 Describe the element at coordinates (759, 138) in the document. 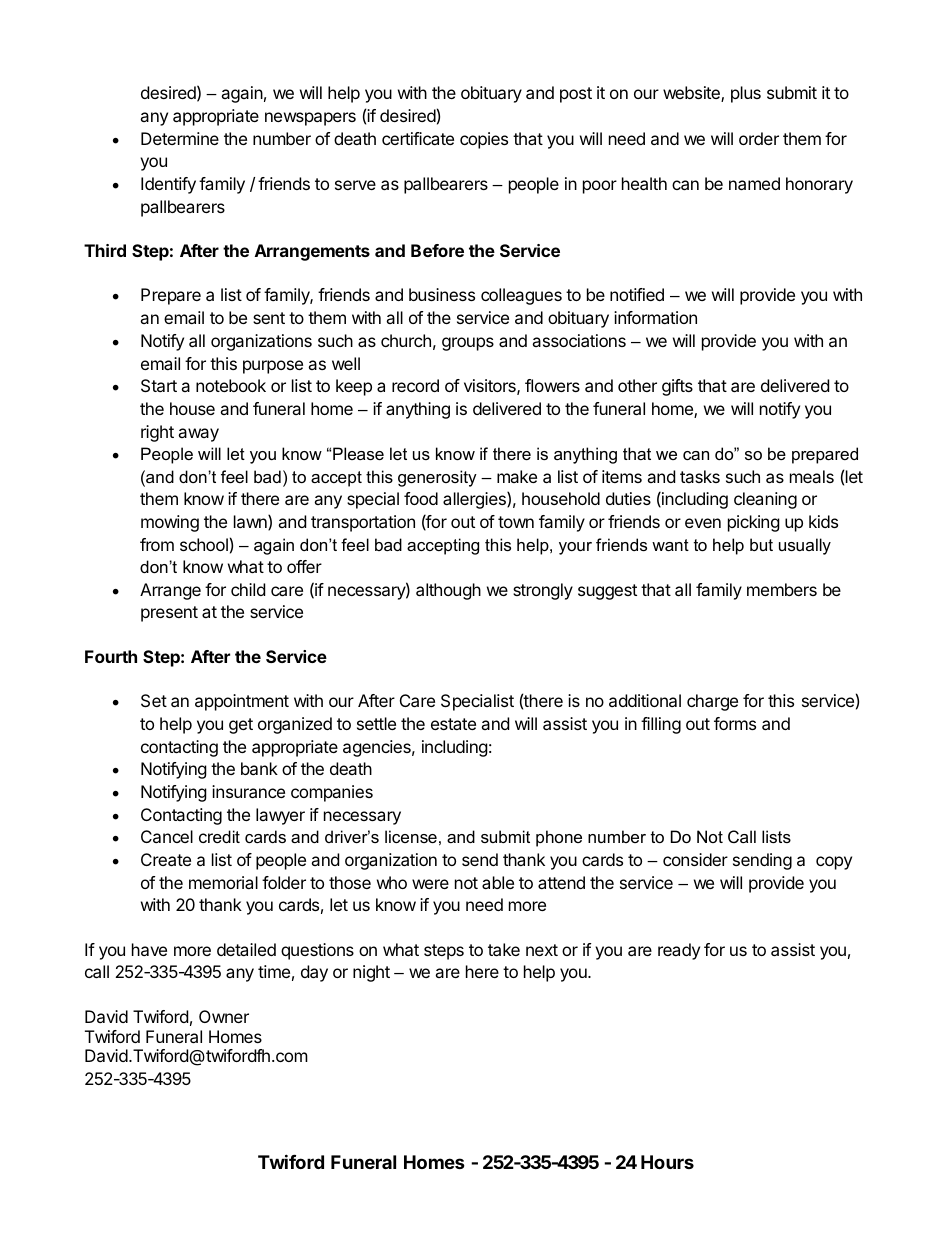

I see `order` at that location.
